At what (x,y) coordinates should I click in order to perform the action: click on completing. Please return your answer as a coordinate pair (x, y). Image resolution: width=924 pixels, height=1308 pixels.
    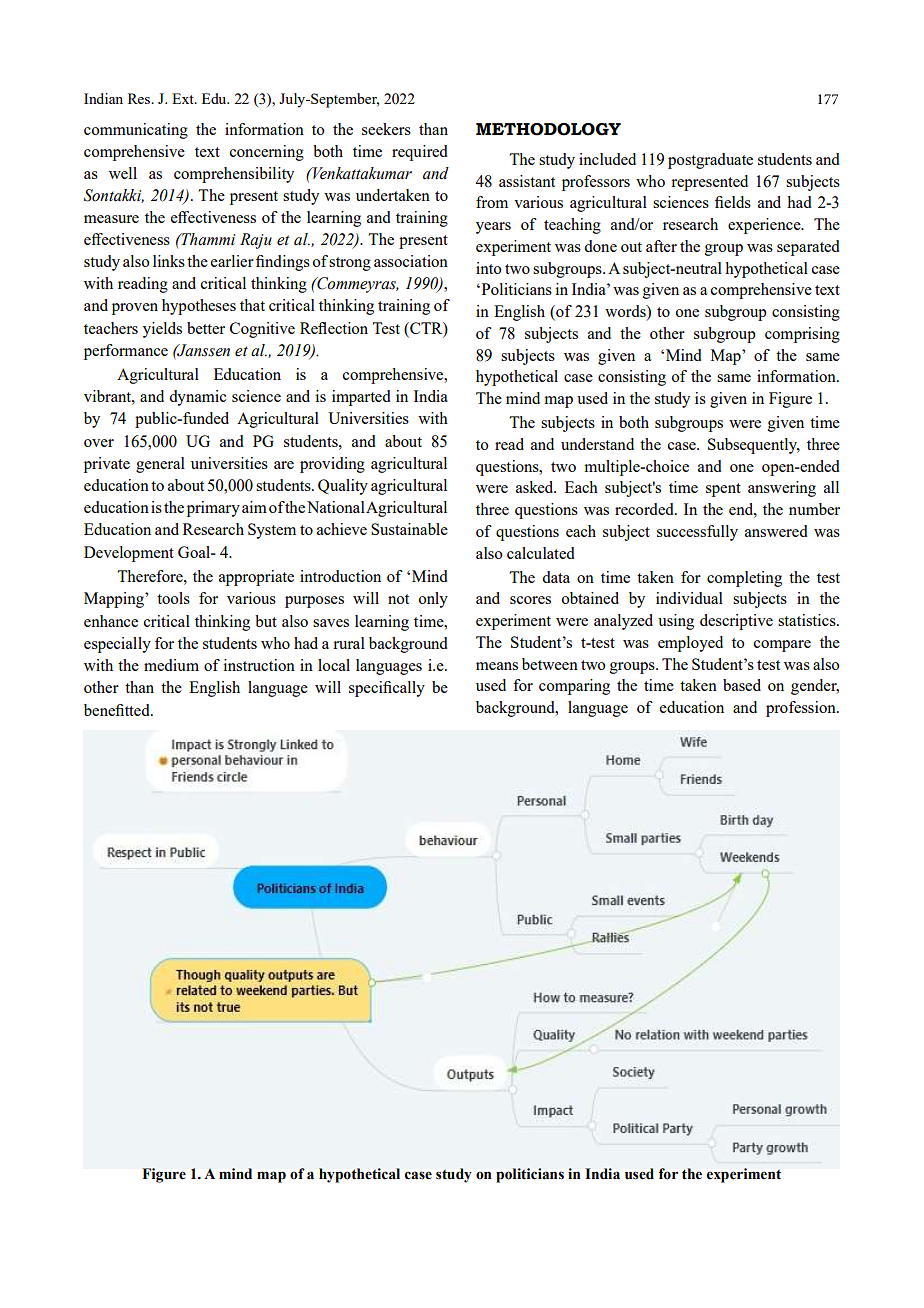
    Looking at the image, I should click on (744, 579).
